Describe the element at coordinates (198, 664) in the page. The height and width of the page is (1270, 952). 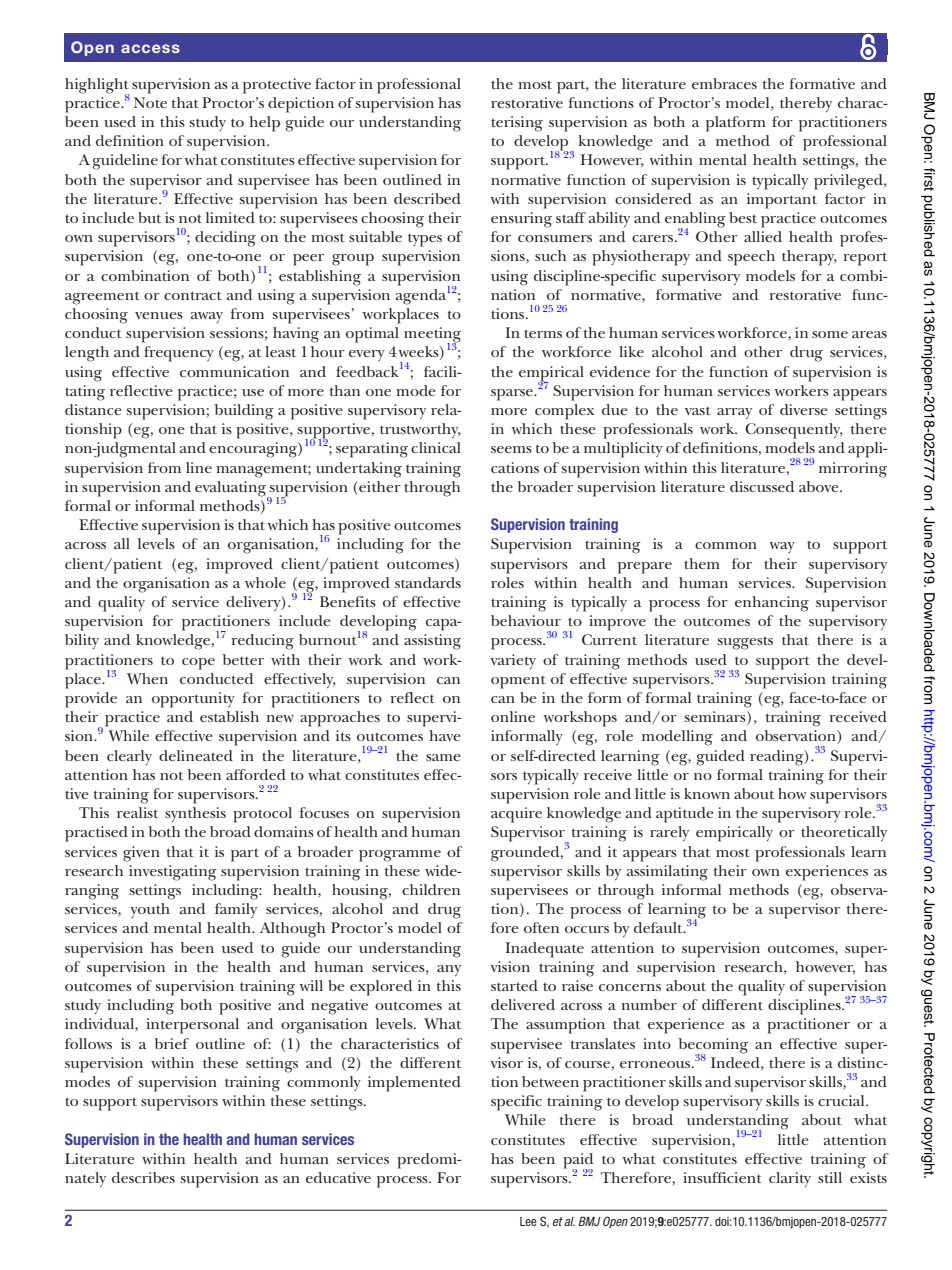
I see `cope` at that location.
